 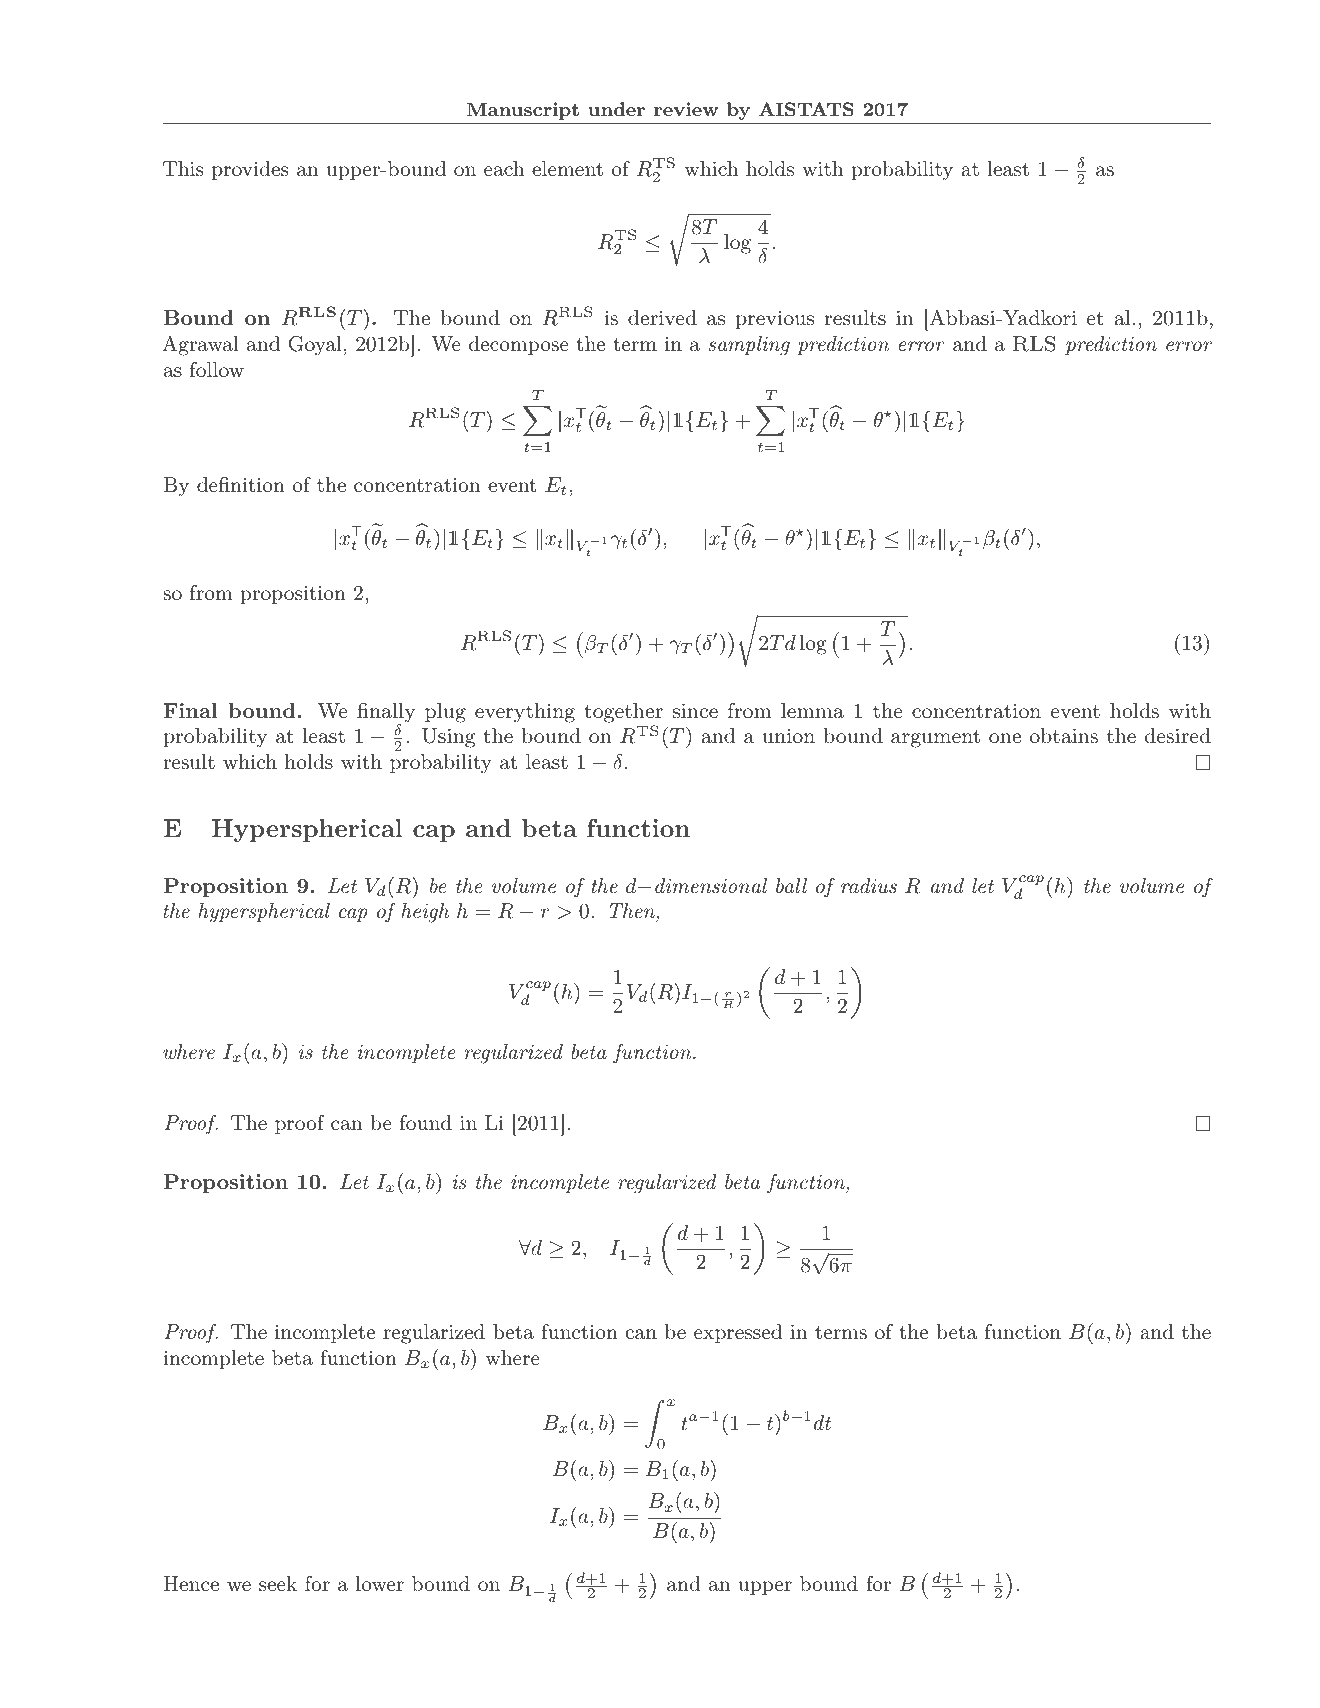 What do you see at coordinates (250, 170) in the screenshot?
I see `provides` at bounding box center [250, 170].
